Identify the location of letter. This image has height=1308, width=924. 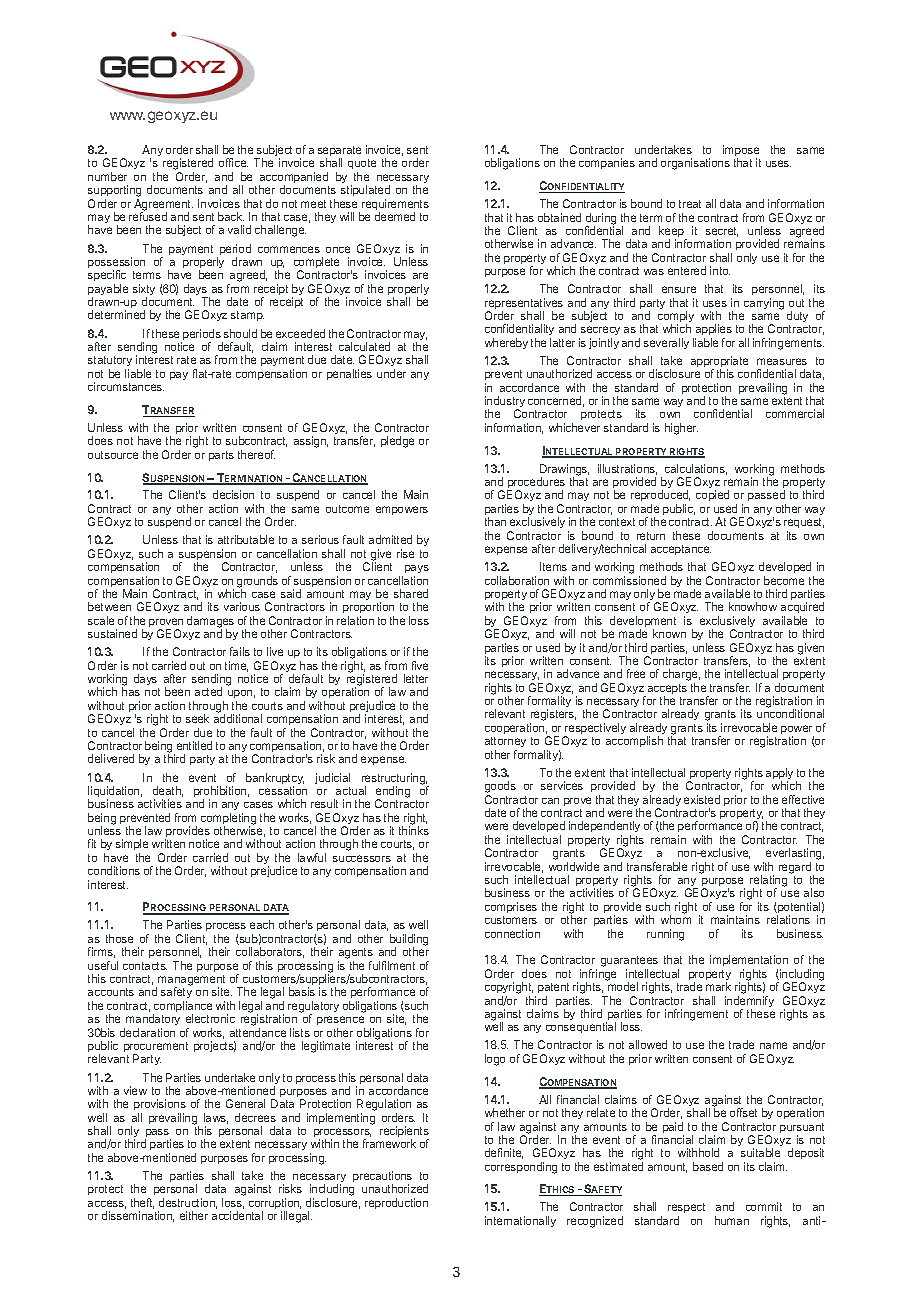
(416, 678).
